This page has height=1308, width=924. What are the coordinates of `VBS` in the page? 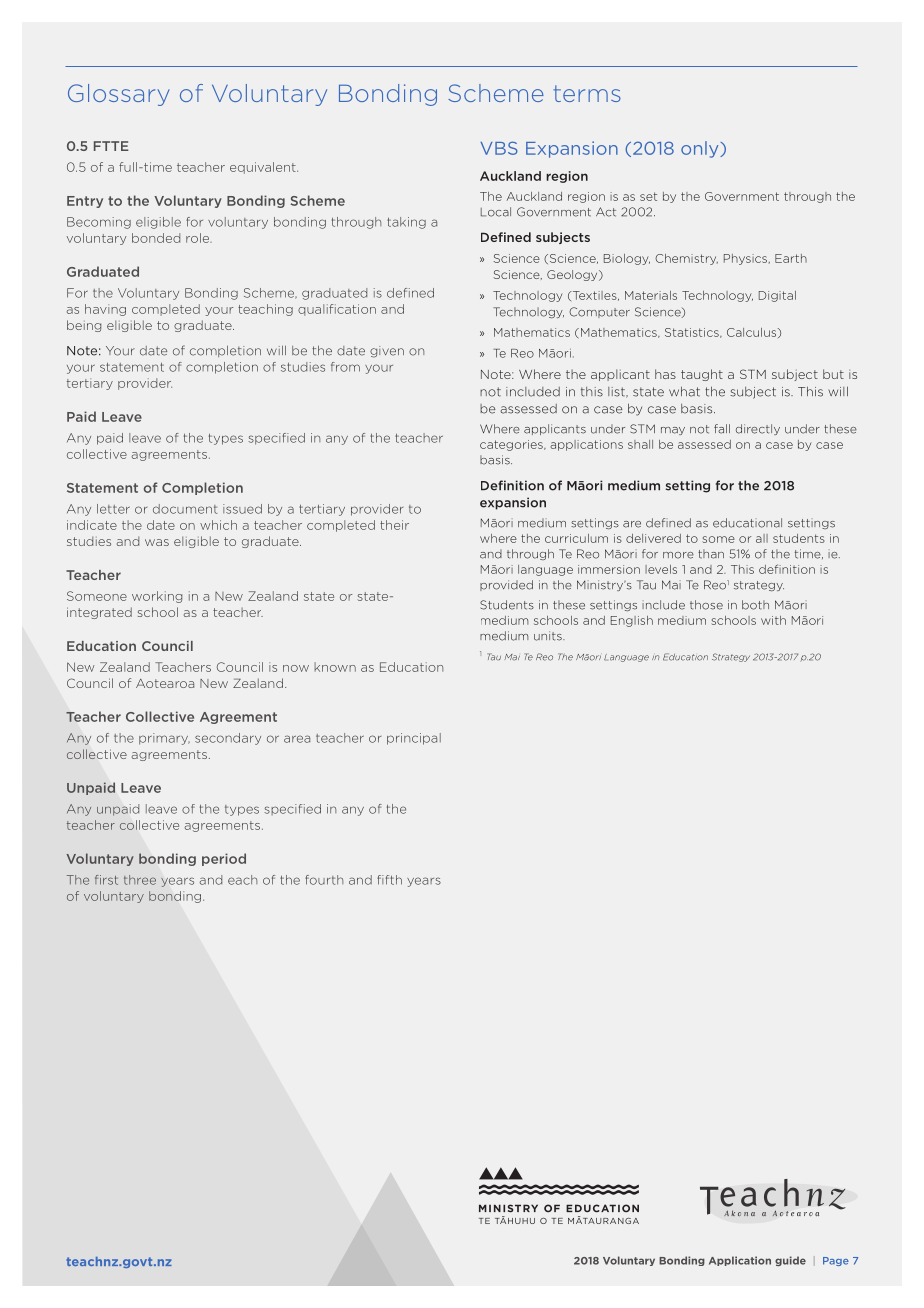 It's located at (499, 148).
